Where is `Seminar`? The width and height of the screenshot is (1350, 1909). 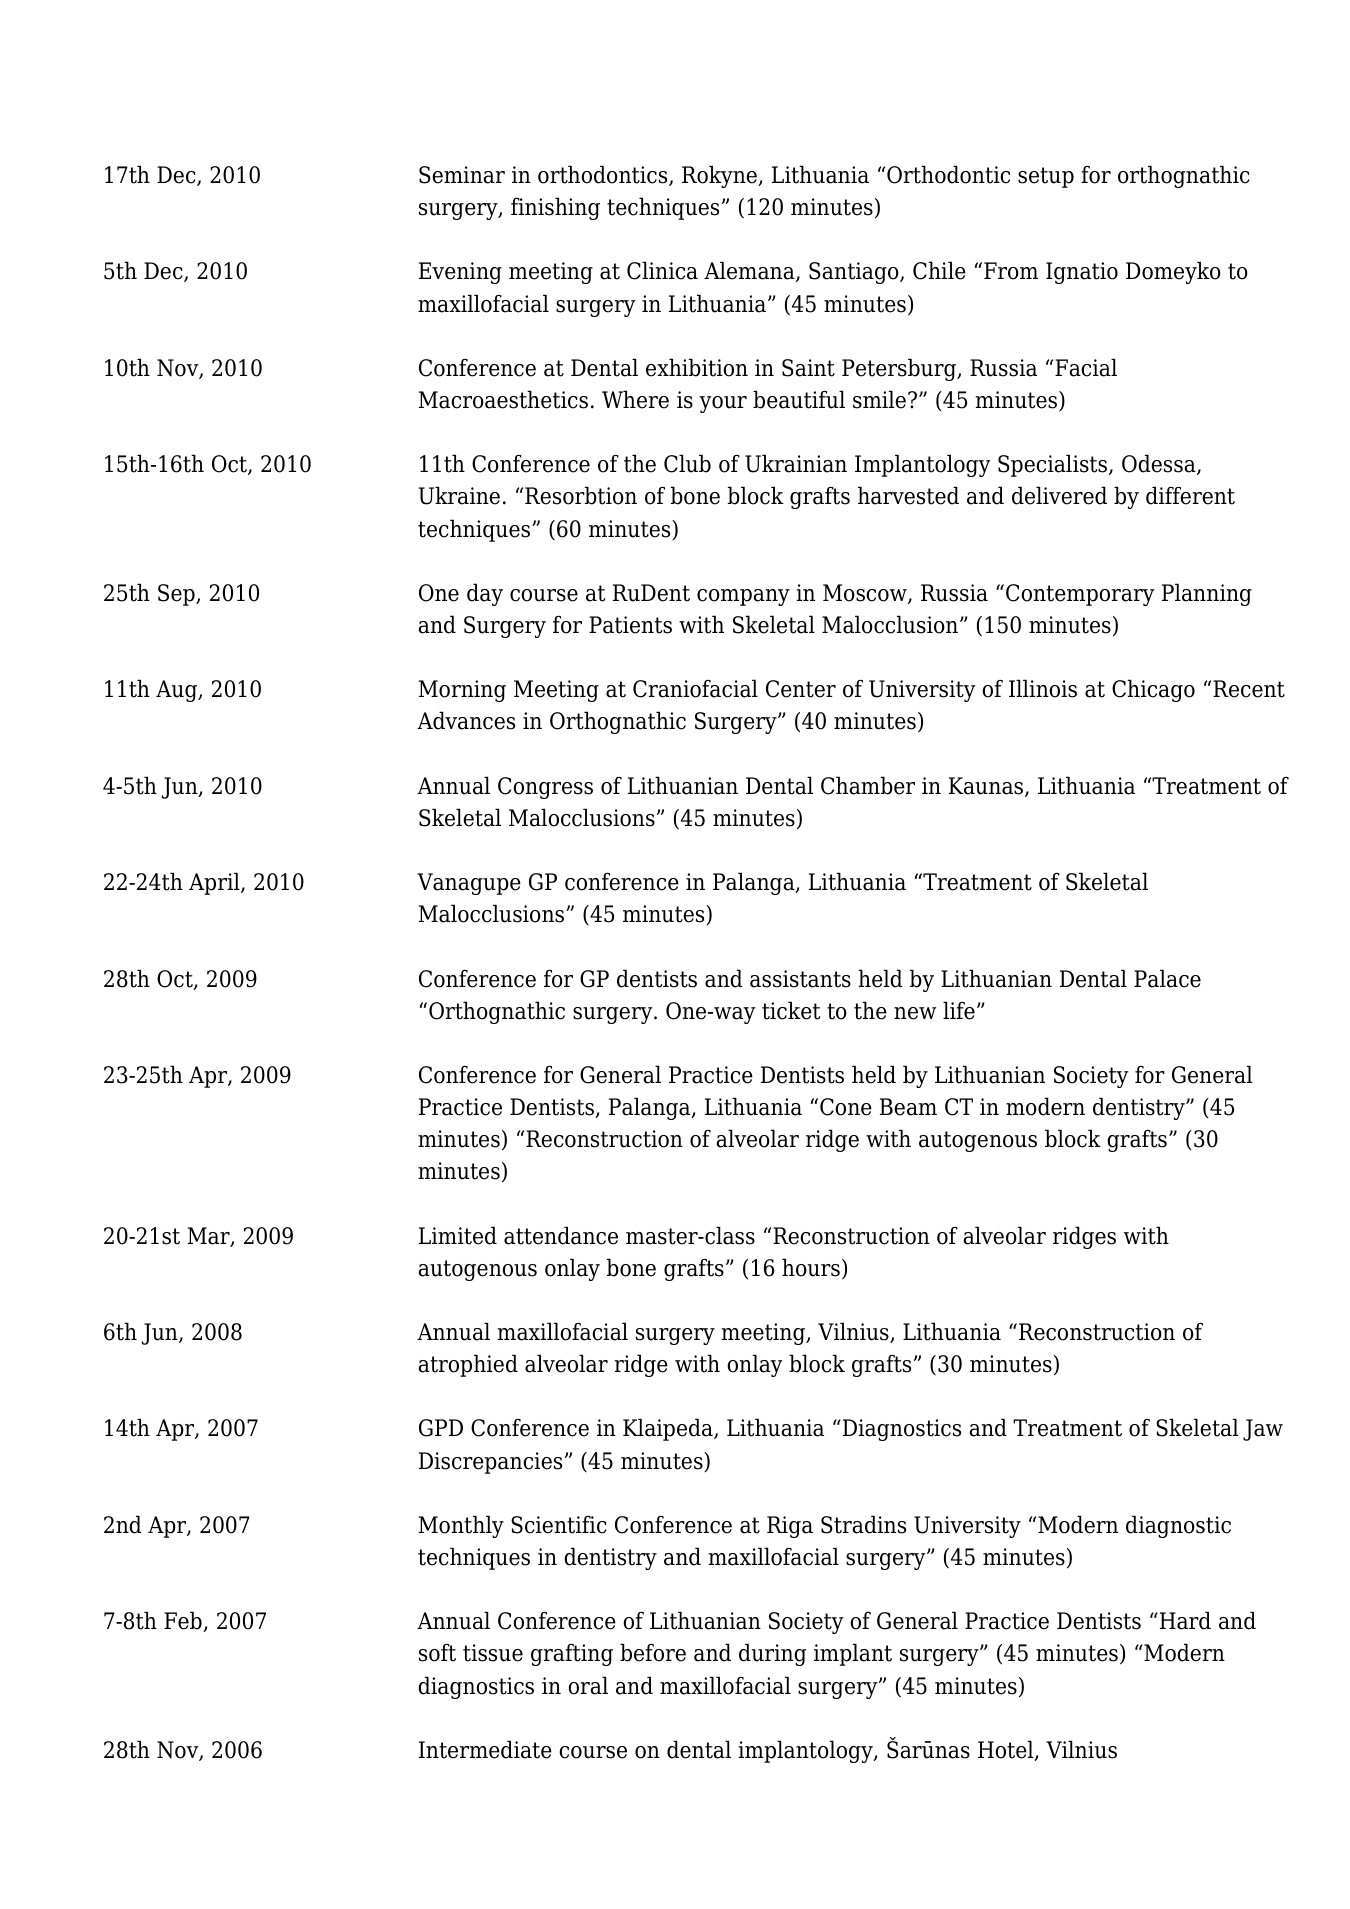
Seminar is located at coordinates (462, 175).
